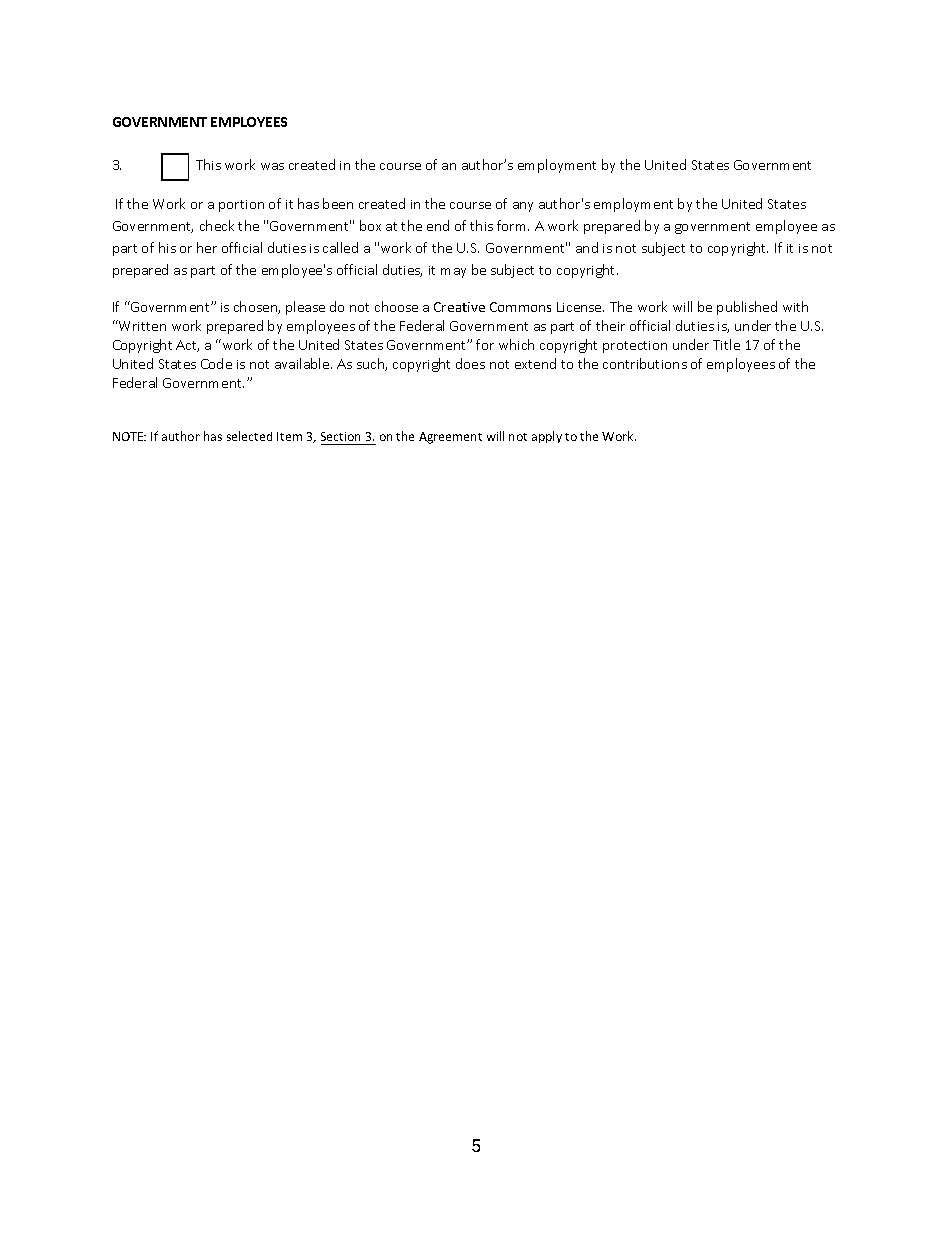  I want to click on chosen, so click(256, 307).
